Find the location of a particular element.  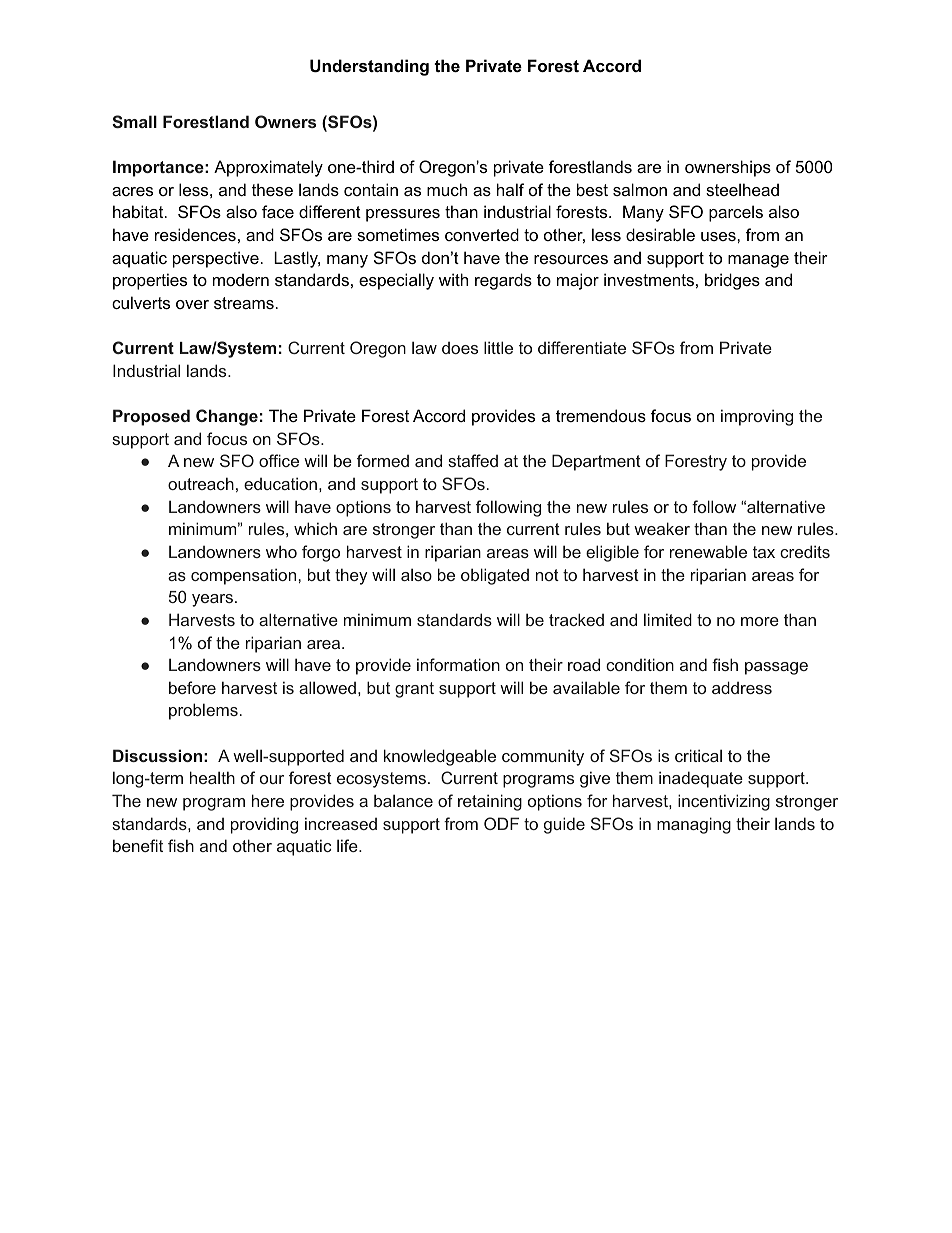

managing is located at coordinates (694, 825).
